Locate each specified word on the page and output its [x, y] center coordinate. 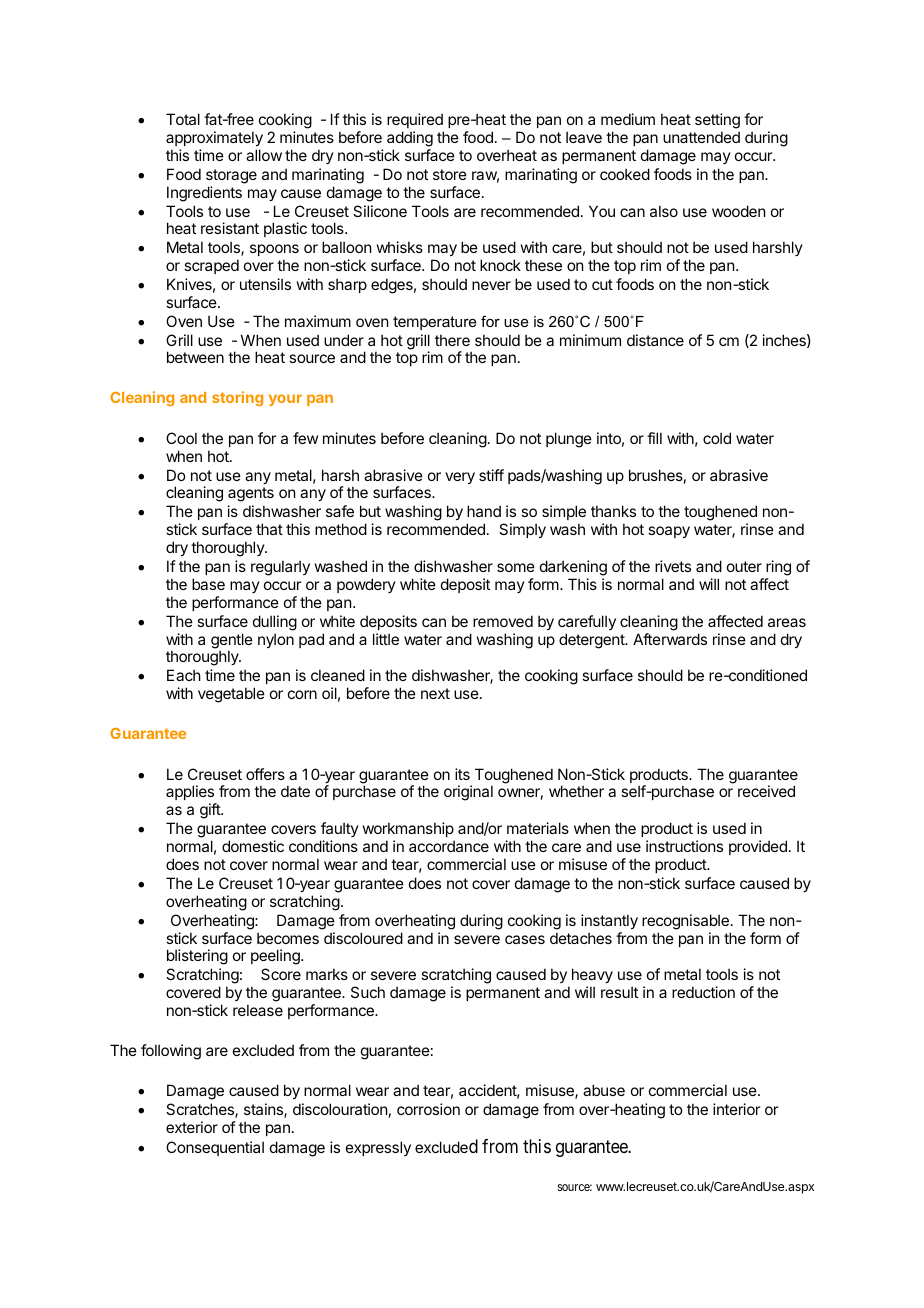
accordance [449, 846]
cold [717, 438]
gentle [232, 642]
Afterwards [670, 639]
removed [503, 621]
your [285, 400]
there [452, 340]
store [450, 174]
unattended [701, 137]
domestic [253, 846]
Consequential [215, 1148]
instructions [684, 846]
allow [264, 155]
